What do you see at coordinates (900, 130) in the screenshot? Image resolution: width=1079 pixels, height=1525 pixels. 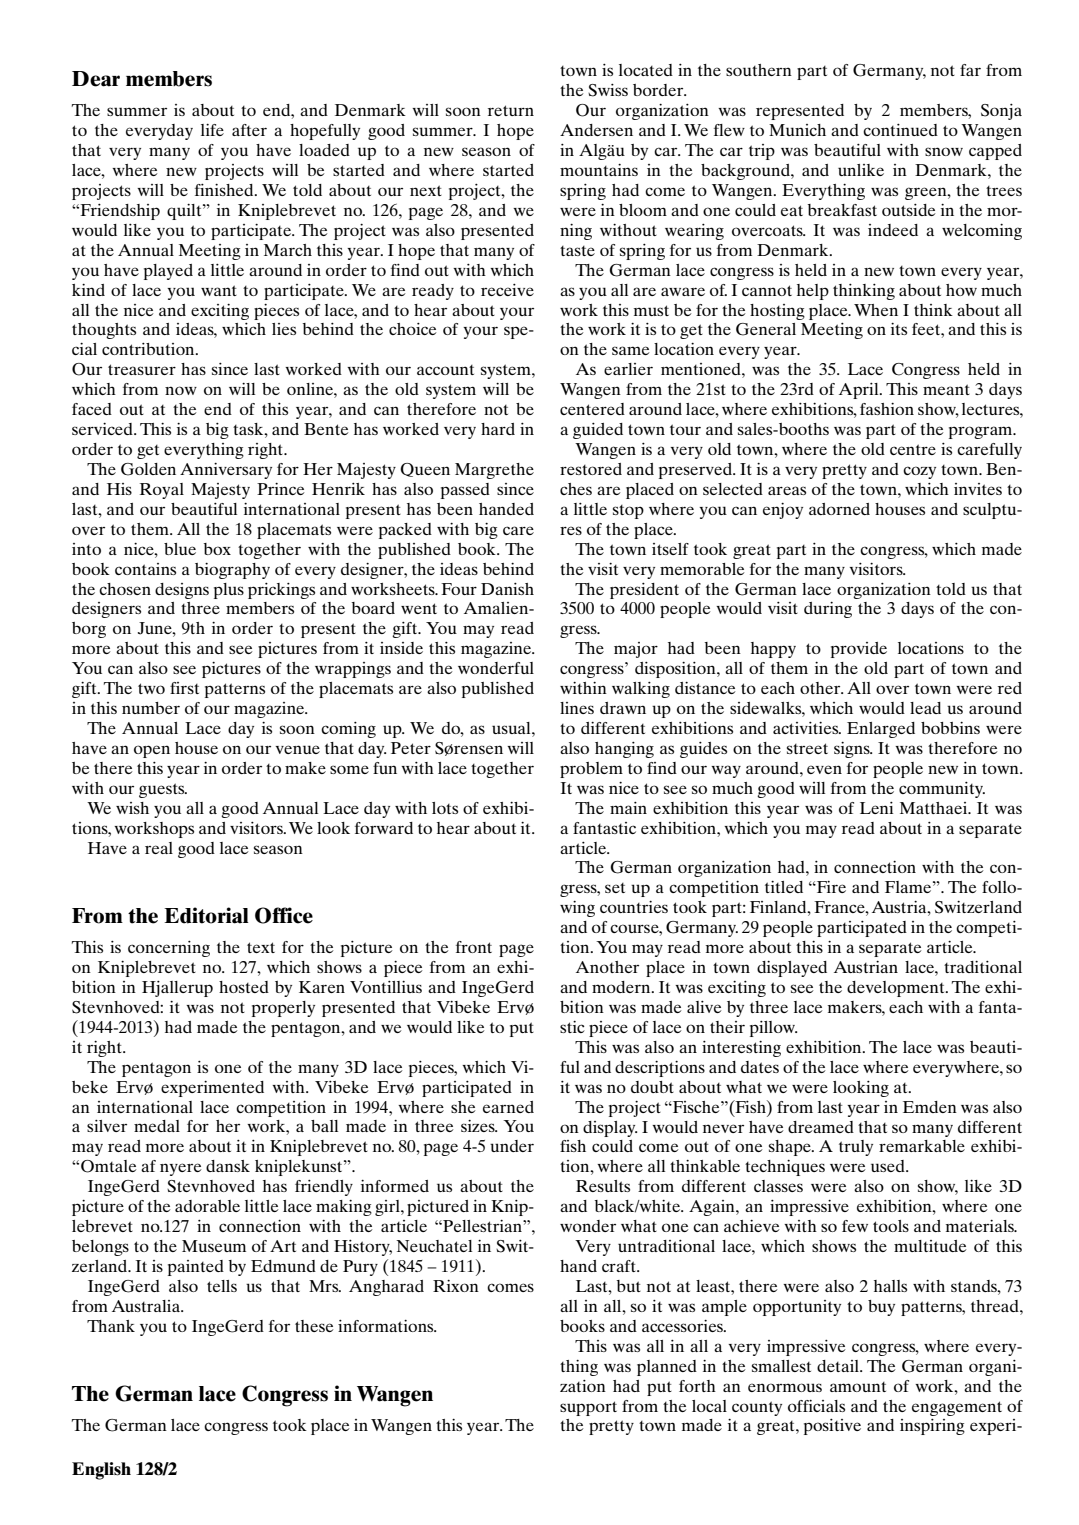 I see `continued` at bounding box center [900, 130].
